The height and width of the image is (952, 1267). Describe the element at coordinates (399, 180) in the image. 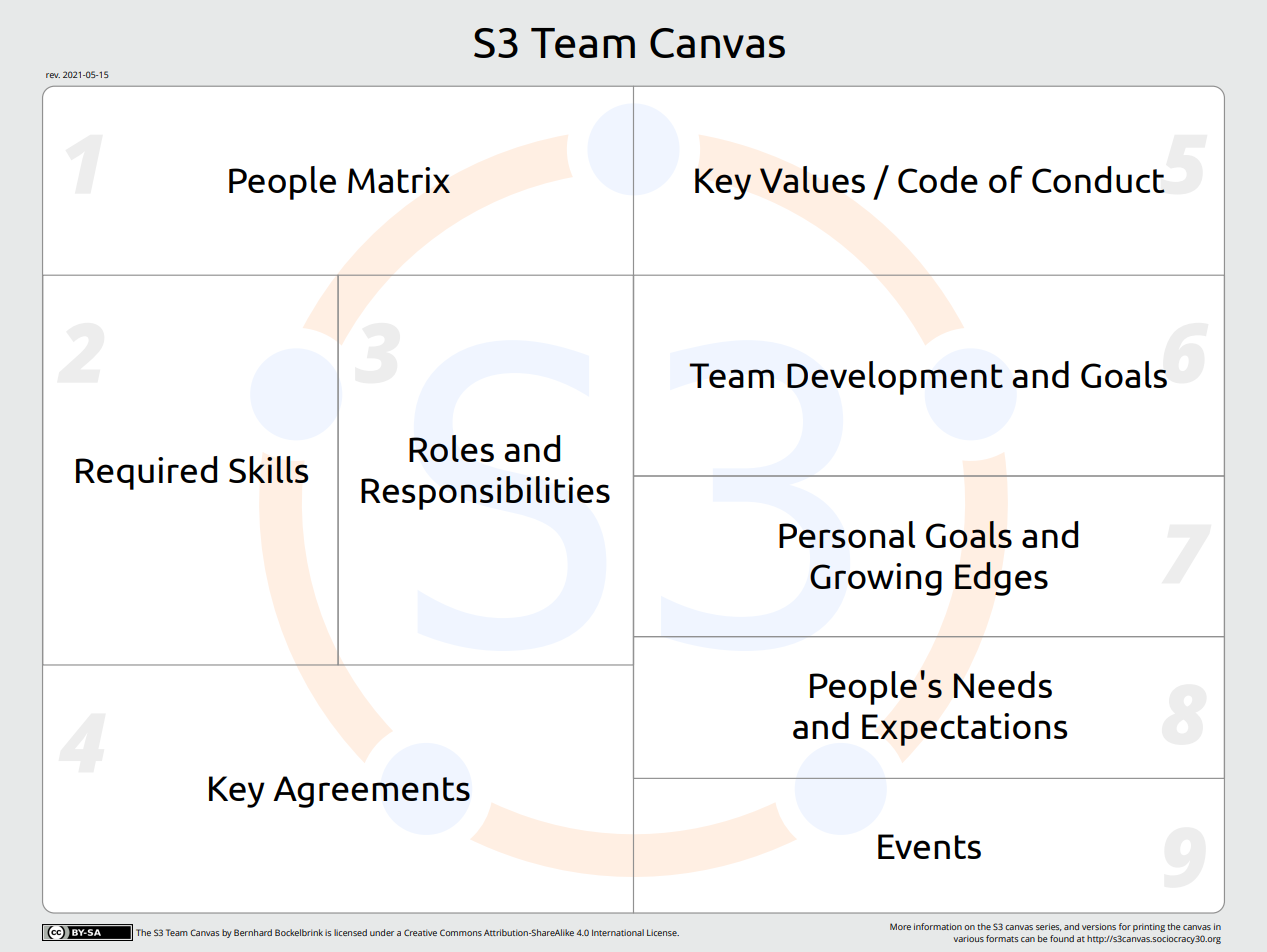

I see `Matrix` at that location.
